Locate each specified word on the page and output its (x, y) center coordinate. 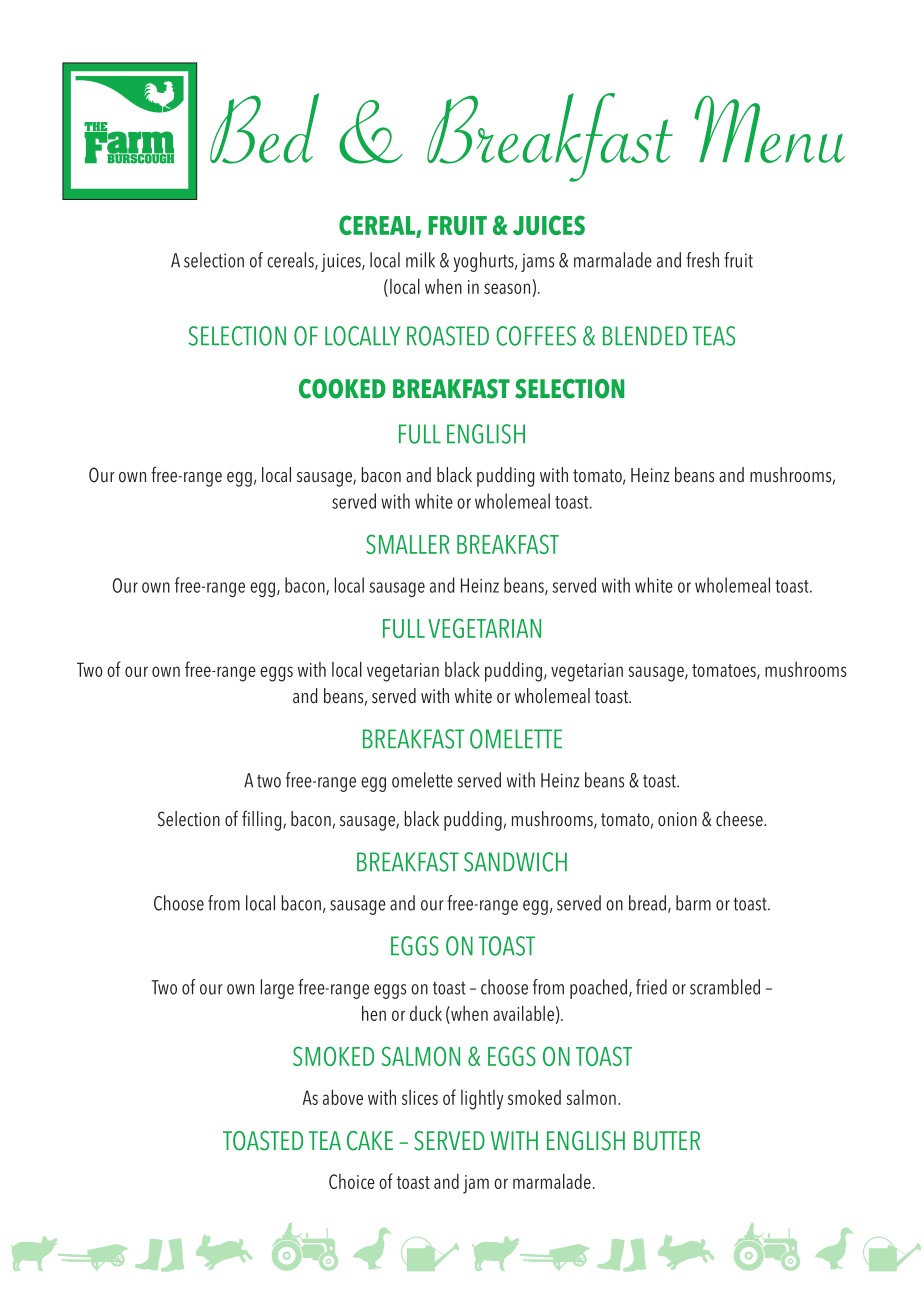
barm (693, 903)
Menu (769, 129)
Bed (264, 128)
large (277, 989)
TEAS (714, 336)
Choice (352, 1181)
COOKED (342, 389)
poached (598, 989)
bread (649, 904)
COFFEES (536, 336)
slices (420, 1097)
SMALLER (407, 544)
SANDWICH (515, 862)
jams (537, 262)
